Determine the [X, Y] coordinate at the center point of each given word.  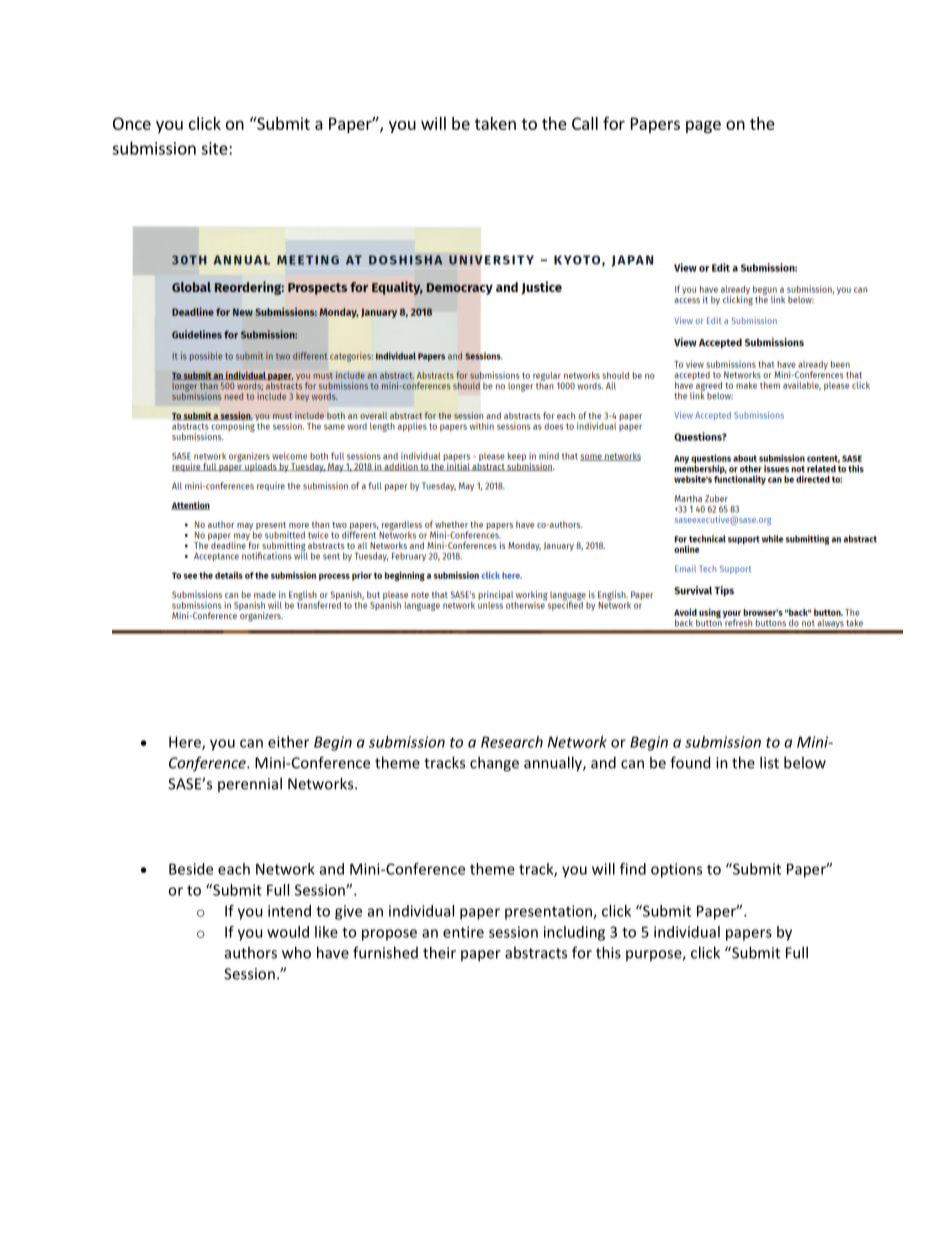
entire [463, 932]
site [215, 148]
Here [186, 743]
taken [495, 123]
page [703, 126]
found [690, 762]
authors [251, 952]
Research [512, 742]
